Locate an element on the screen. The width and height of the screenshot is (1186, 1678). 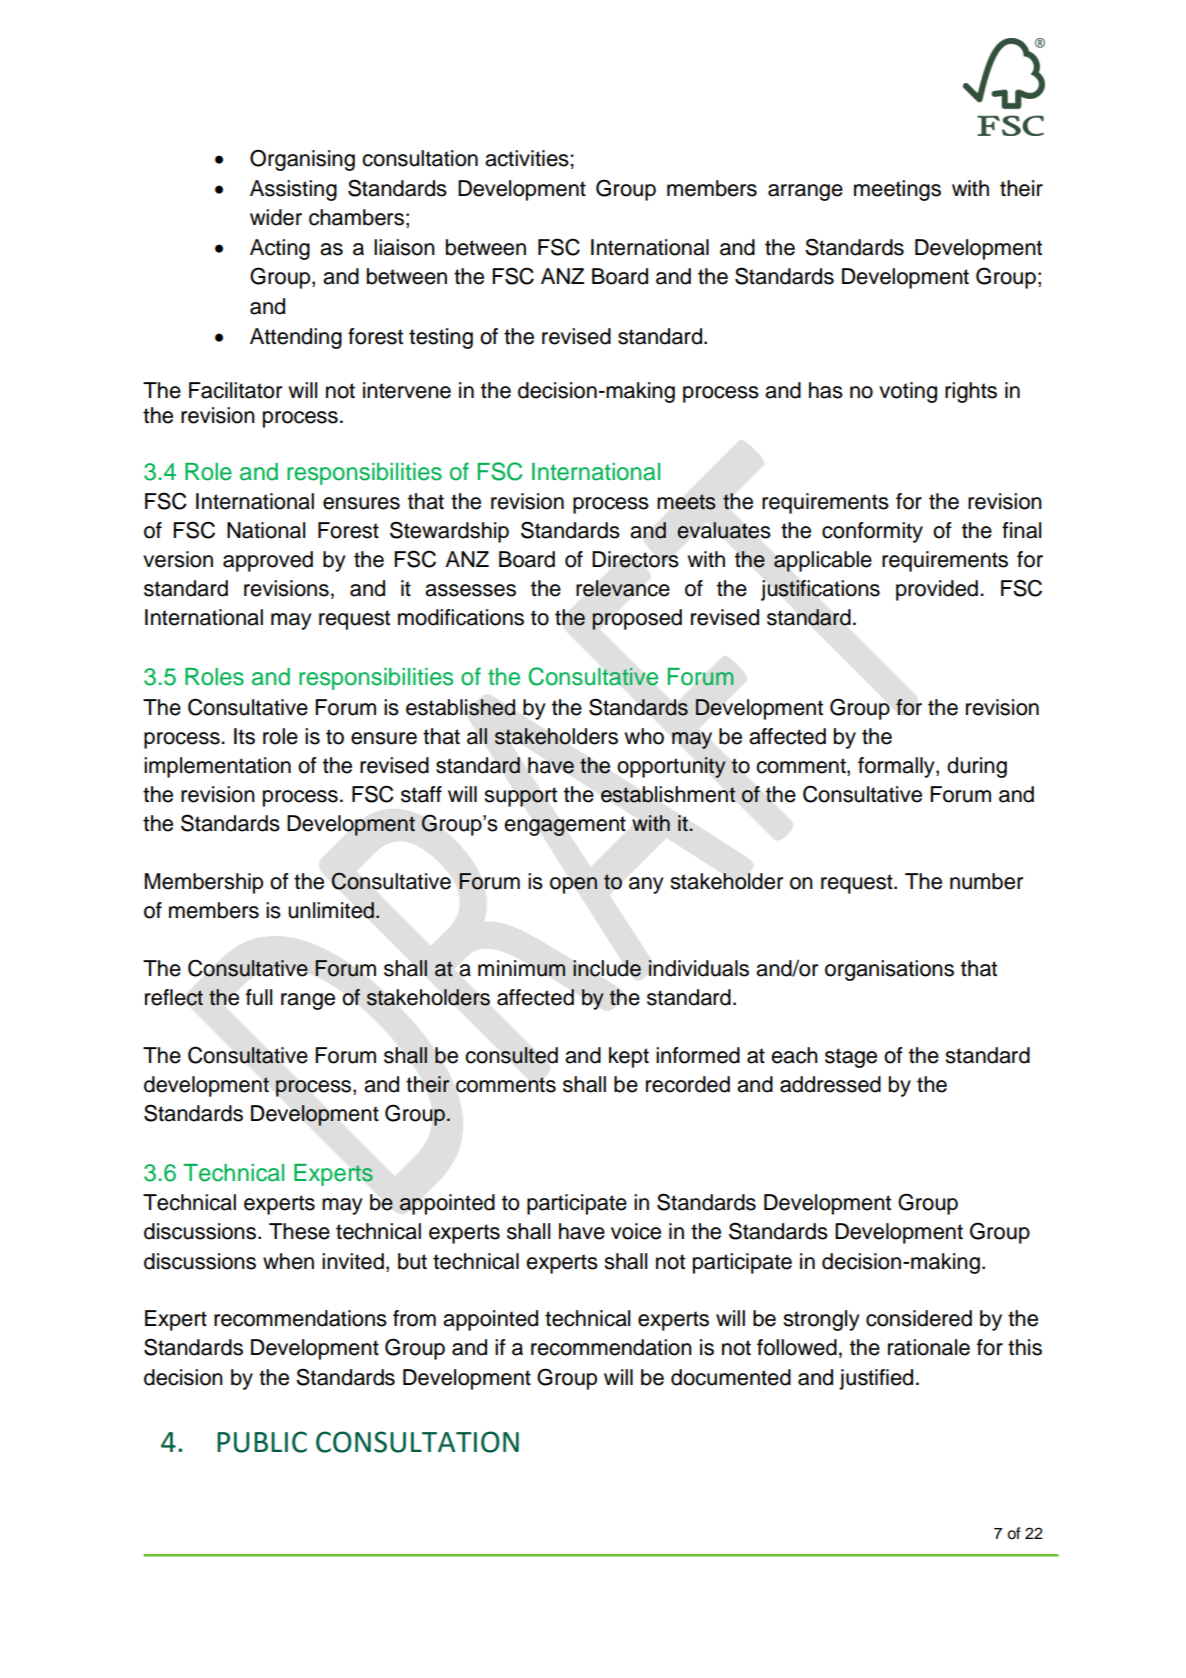
provided is located at coordinates (937, 590).
